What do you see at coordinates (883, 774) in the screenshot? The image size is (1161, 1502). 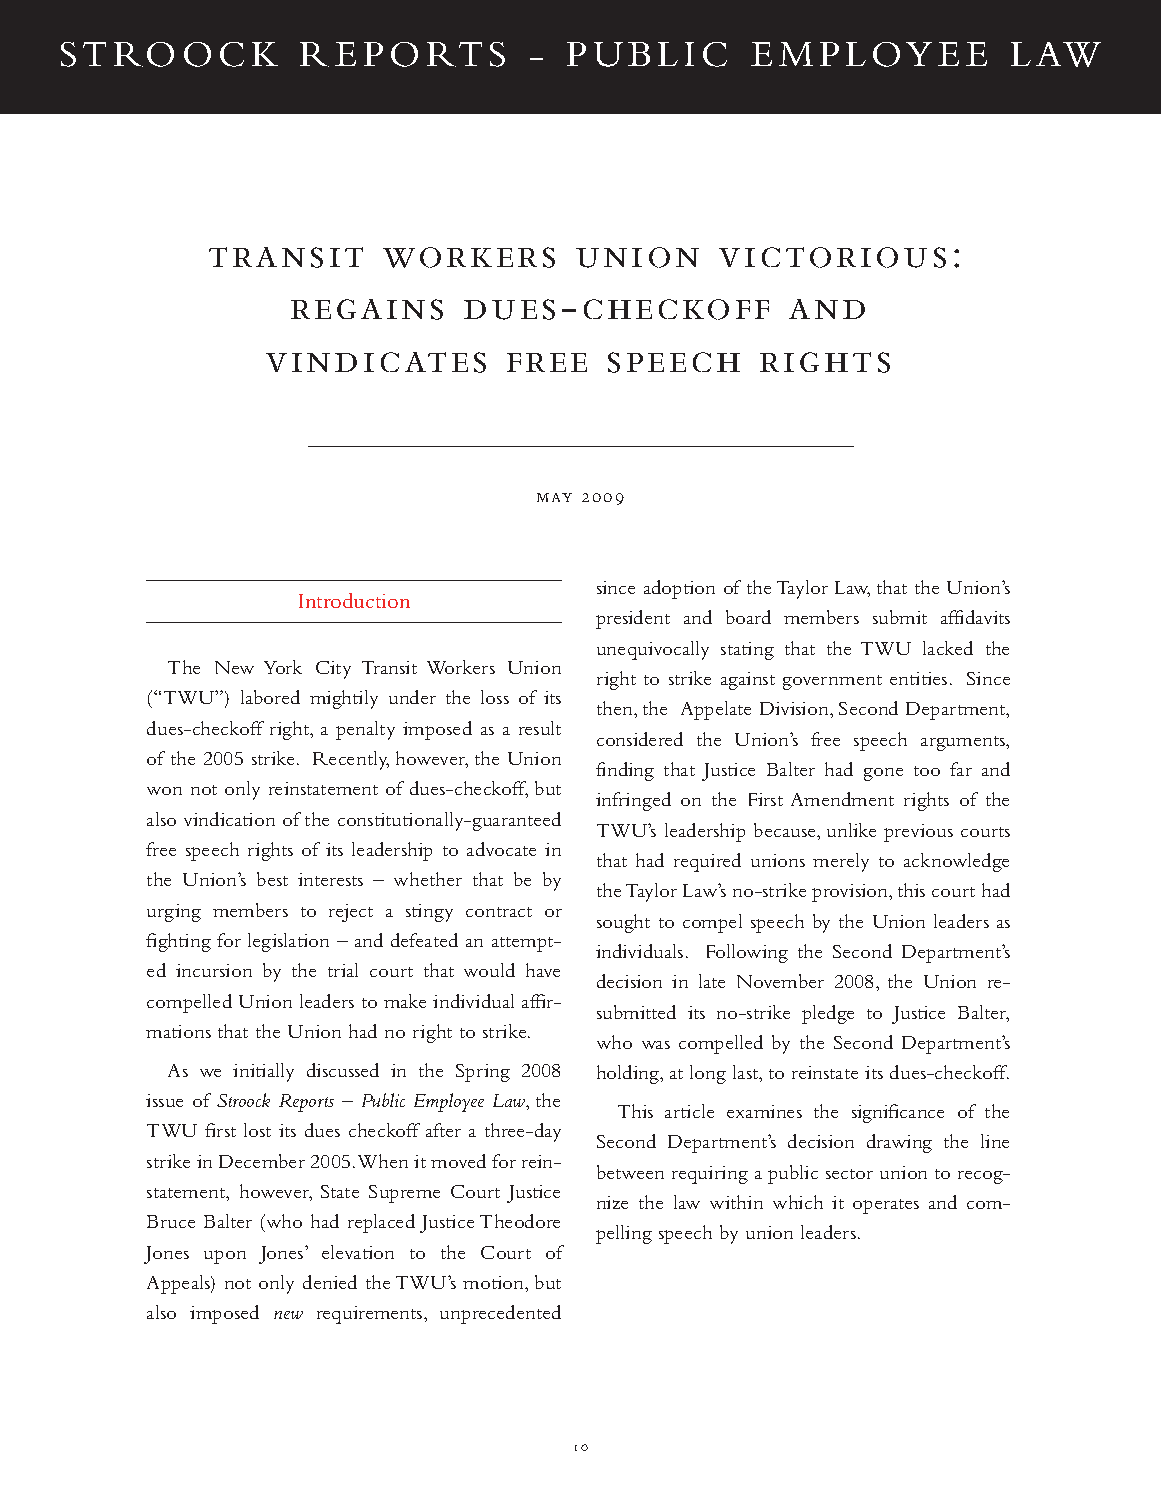 I see `gone` at bounding box center [883, 774].
